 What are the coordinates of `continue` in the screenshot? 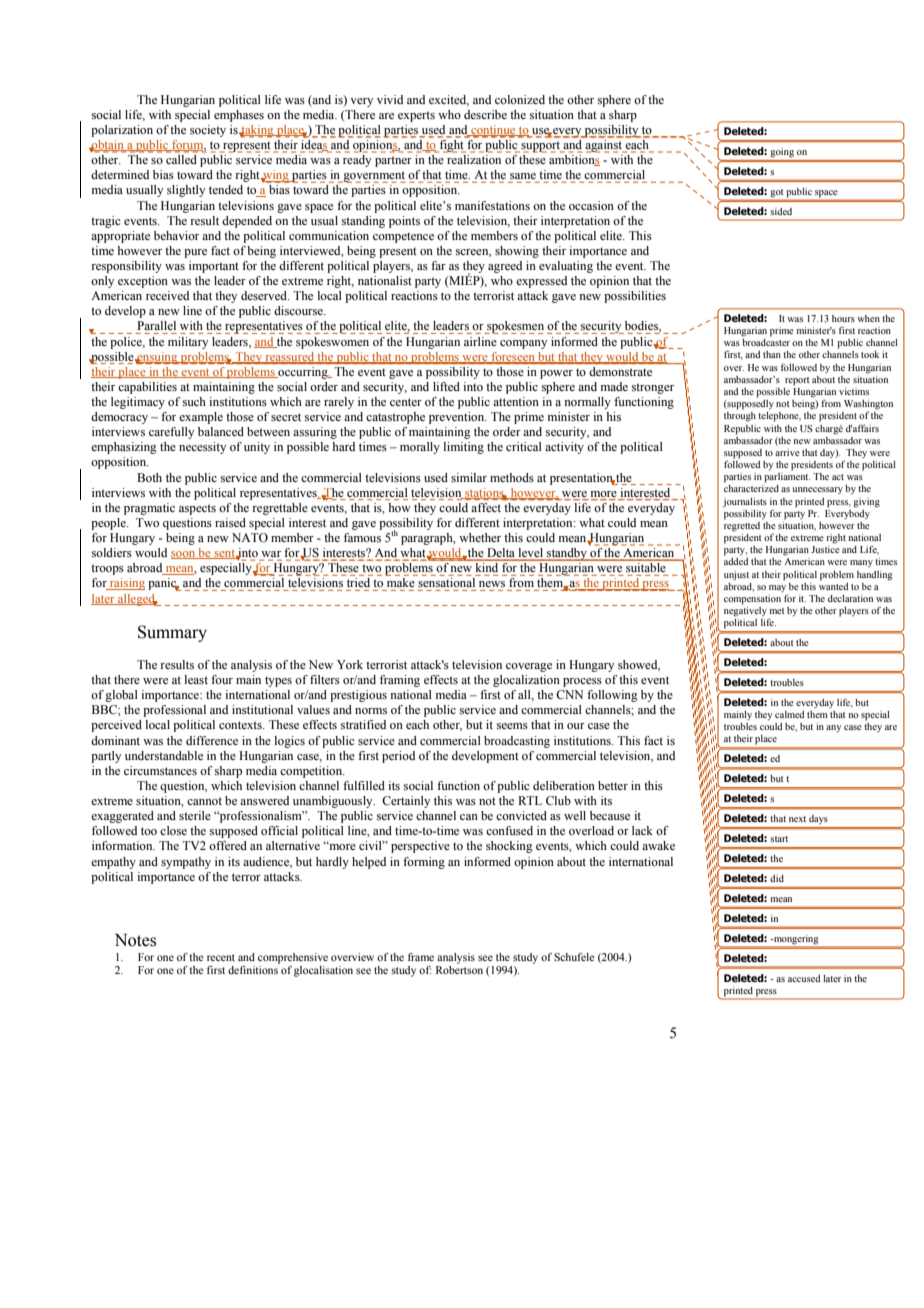 It's located at (493, 131).
